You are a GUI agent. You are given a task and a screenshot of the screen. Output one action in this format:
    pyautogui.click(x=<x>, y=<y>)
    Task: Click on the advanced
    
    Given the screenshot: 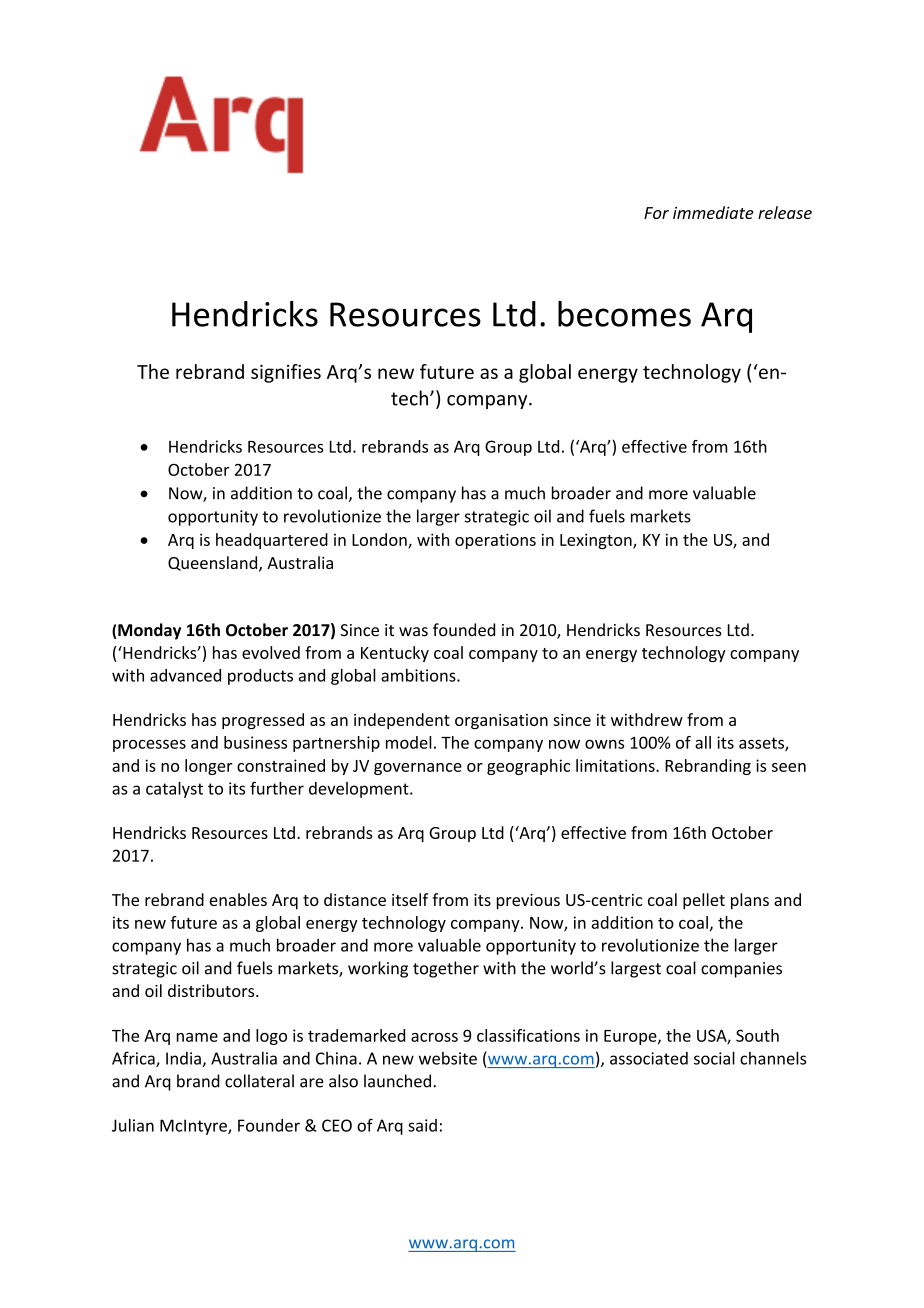 What is the action you would take?
    pyautogui.click(x=185, y=675)
